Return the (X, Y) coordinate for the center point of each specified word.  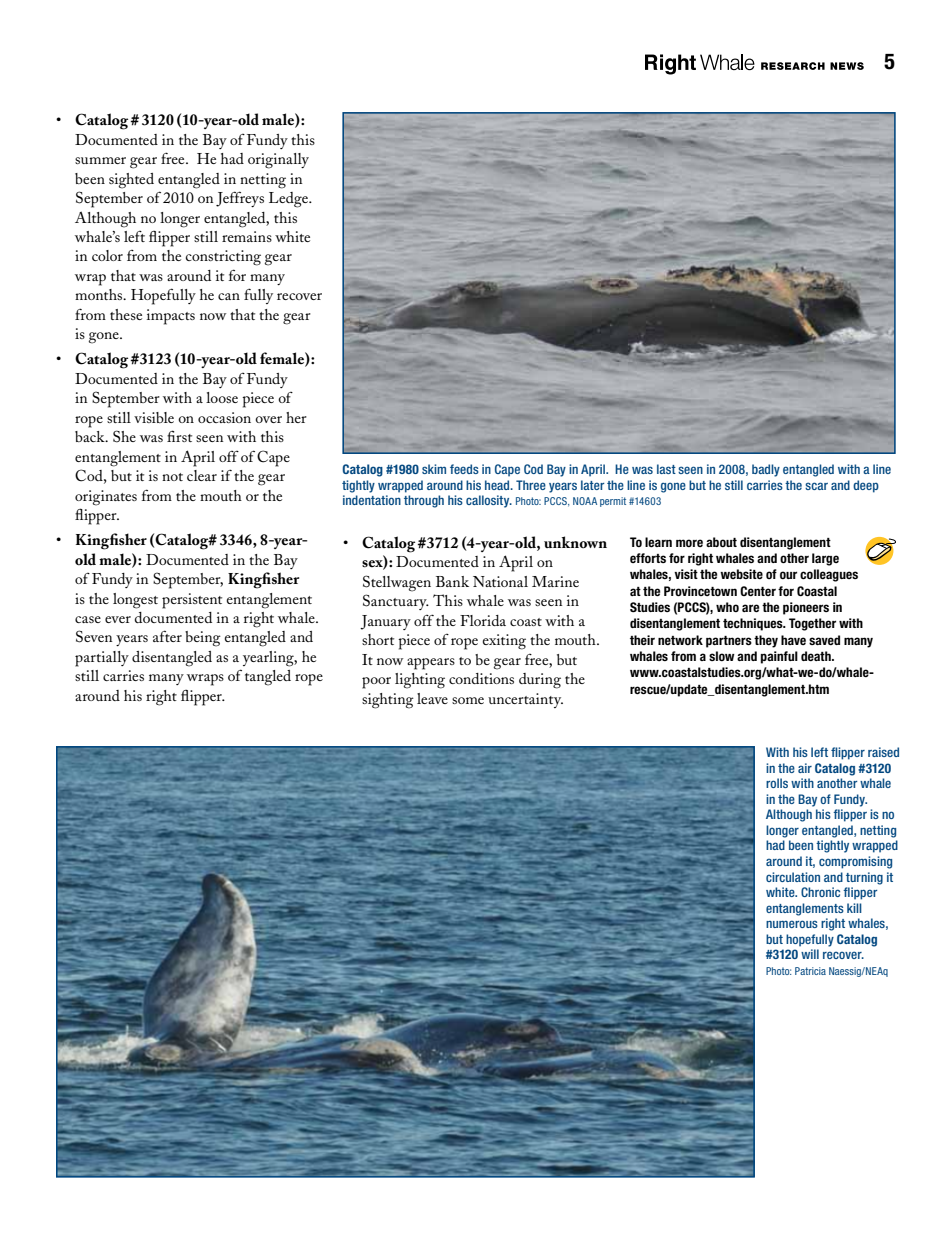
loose (222, 397)
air (805, 768)
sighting (388, 701)
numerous (792, 924)
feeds (464, 469)
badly (766, 470)
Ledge (290, 200)
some (468, 700)
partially (102, 659)
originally (278, 161)
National (500, 581)
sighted (131, 181)
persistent (192, 601)
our (788, 575)
